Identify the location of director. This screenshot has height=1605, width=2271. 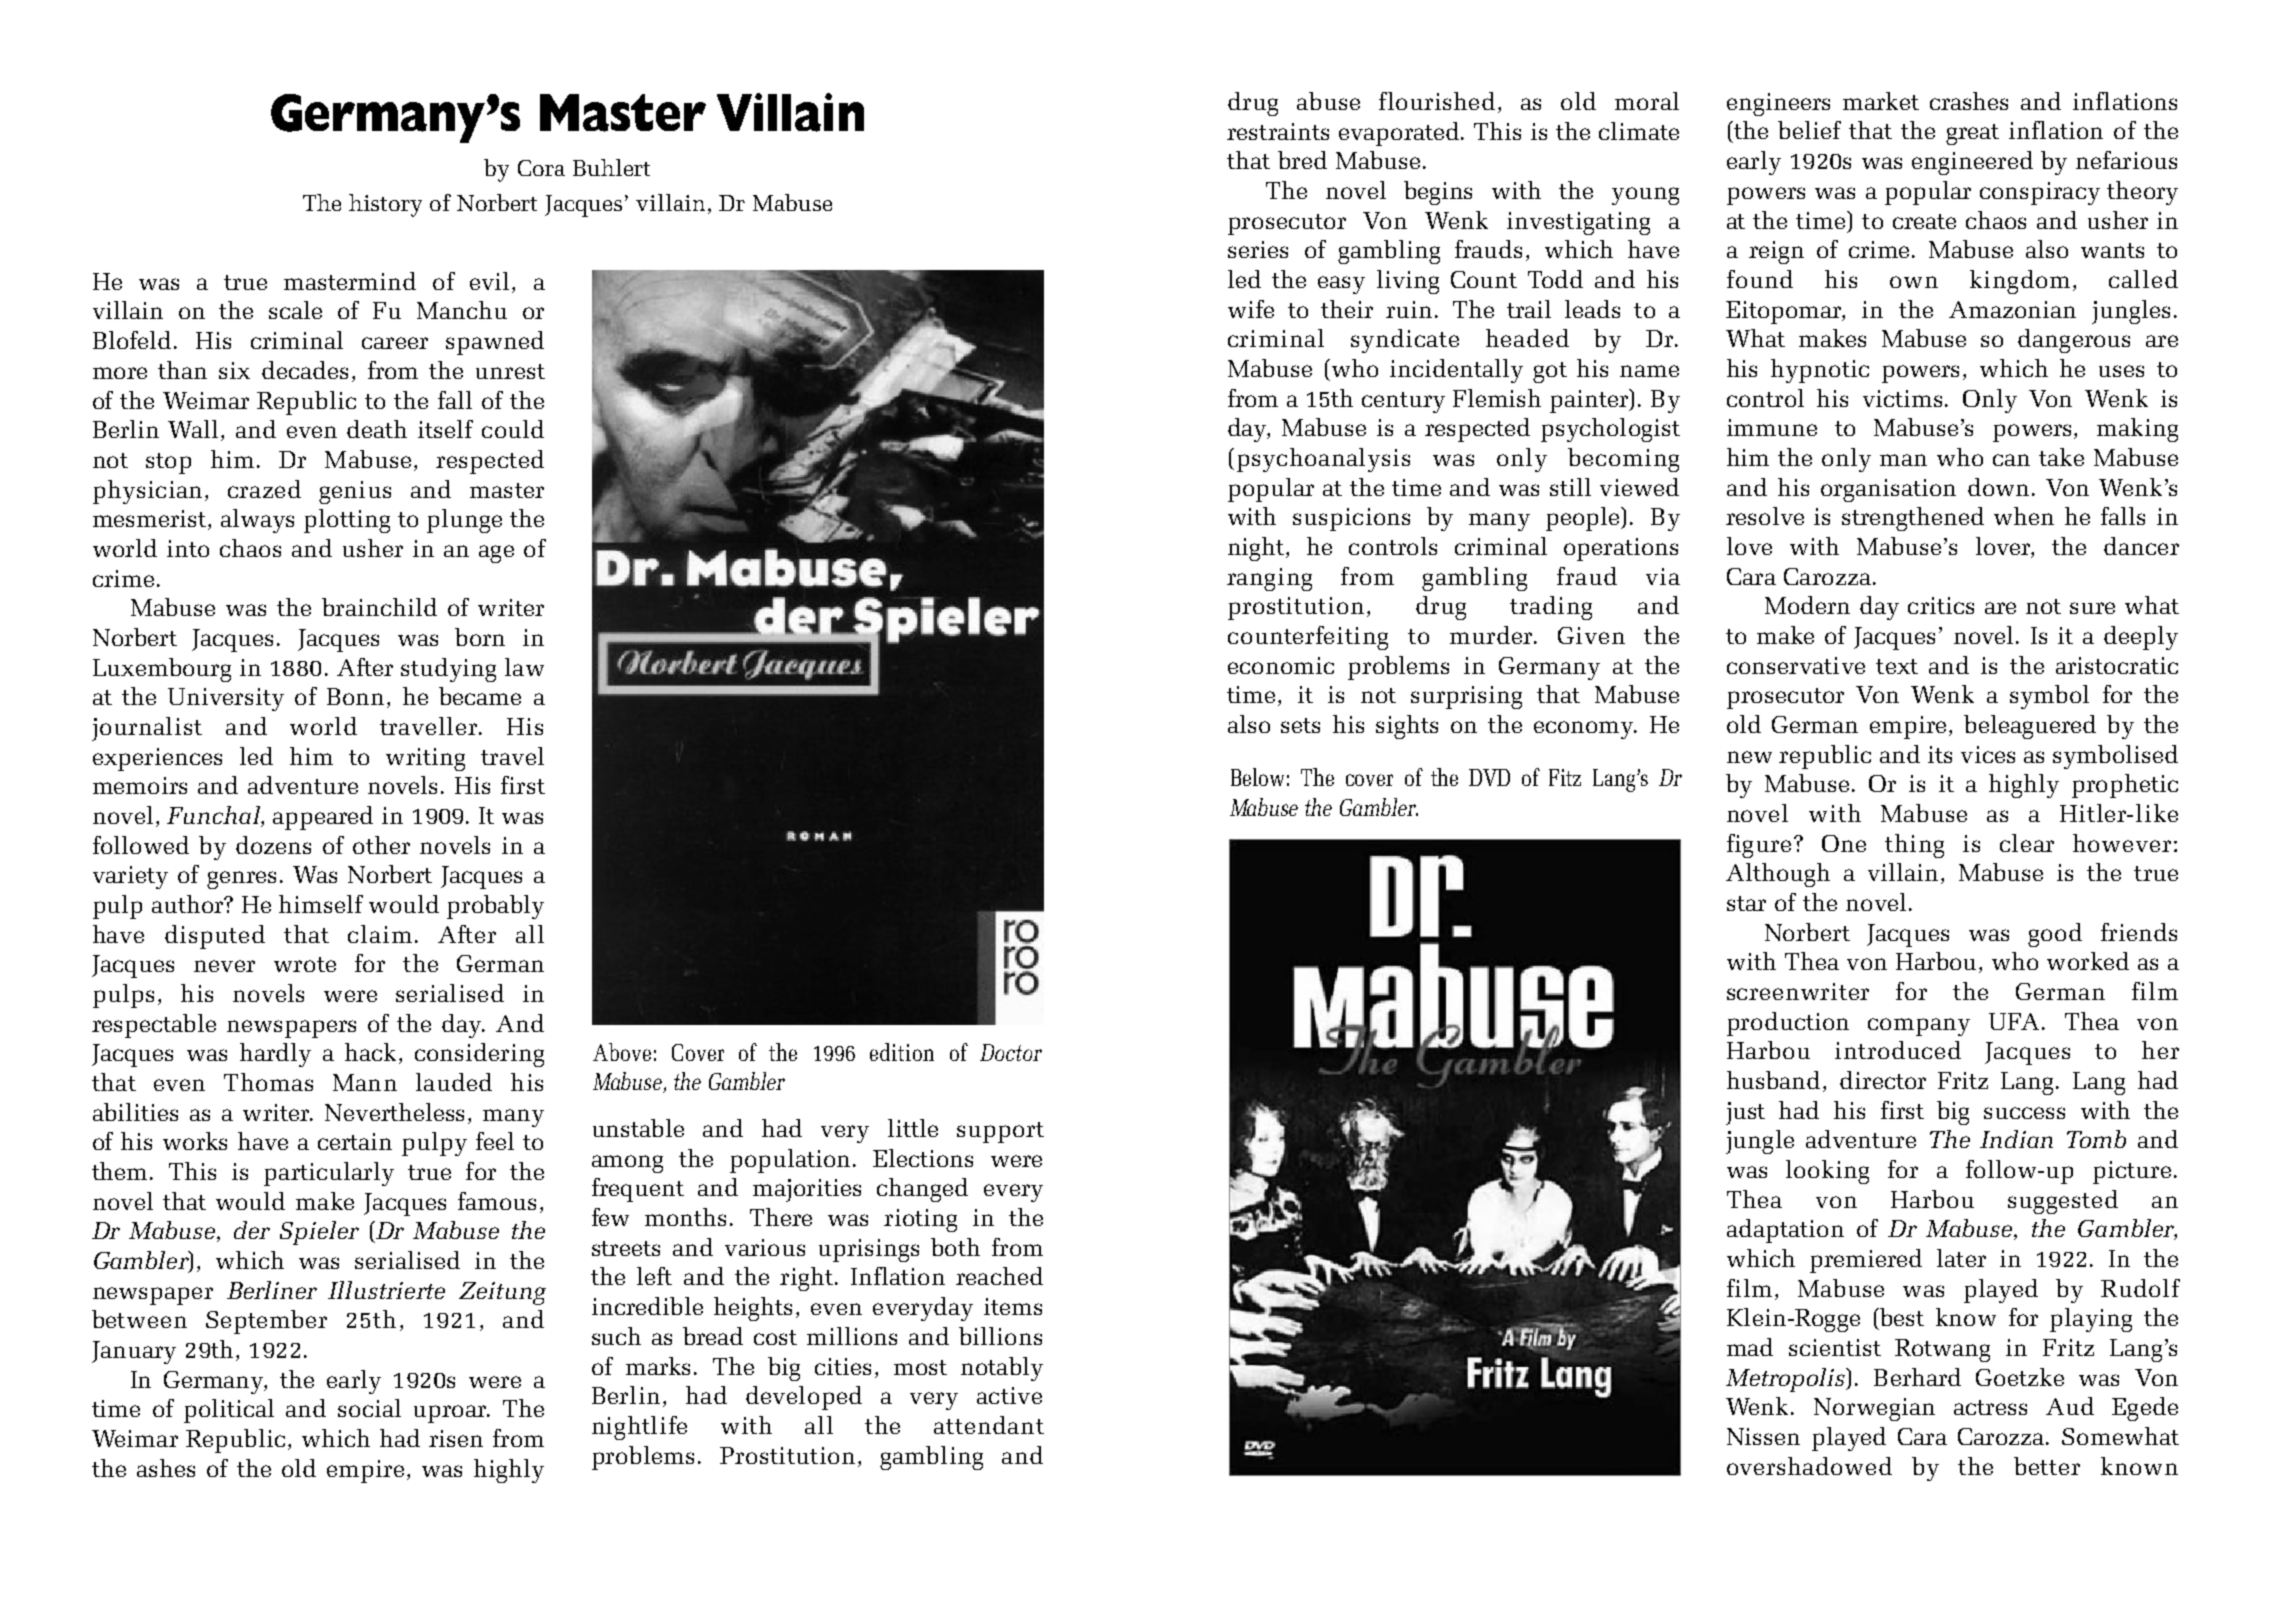
(1883, 1080).
